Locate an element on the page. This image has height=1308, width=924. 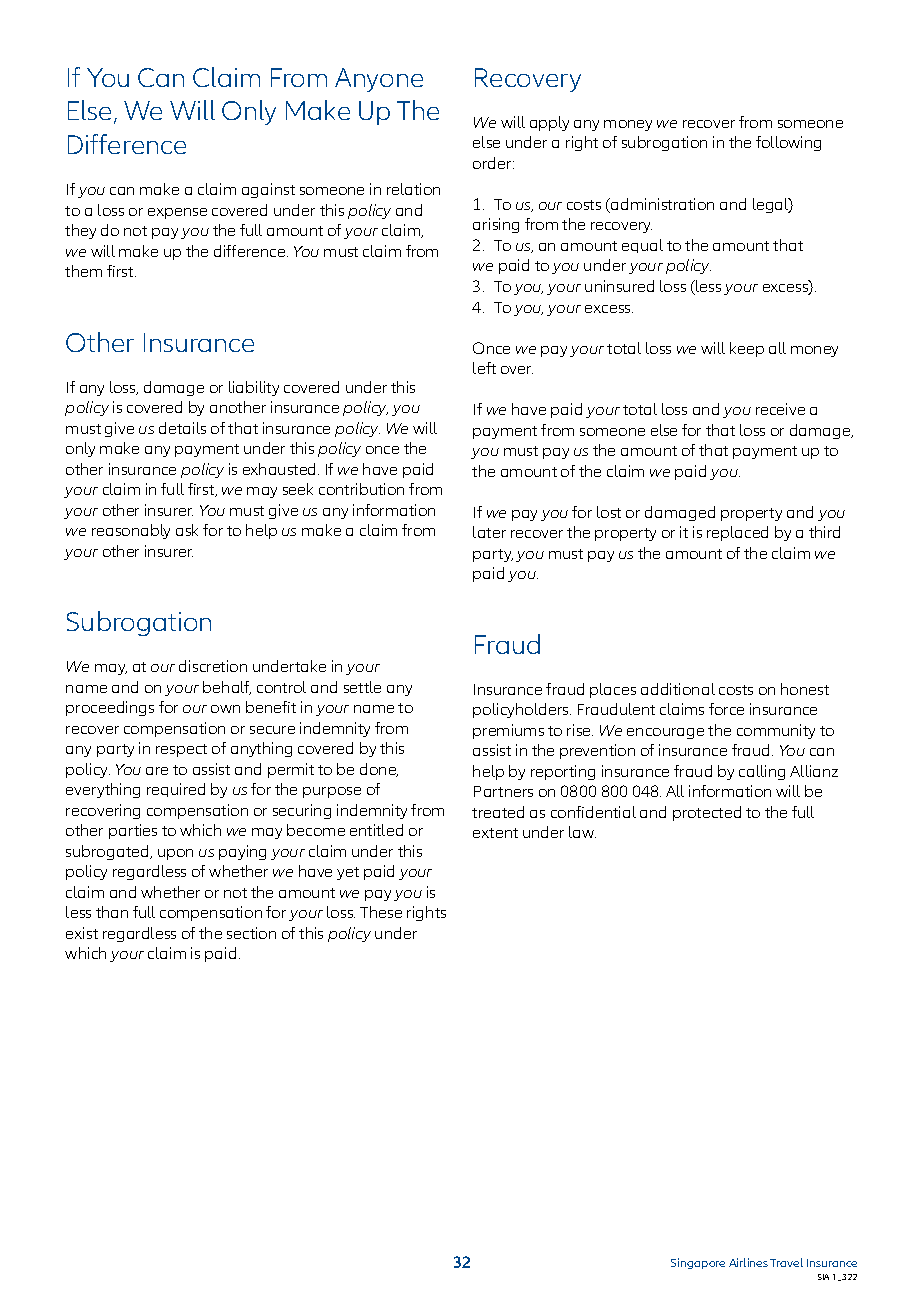
than is located at coordinates (112, 912).
